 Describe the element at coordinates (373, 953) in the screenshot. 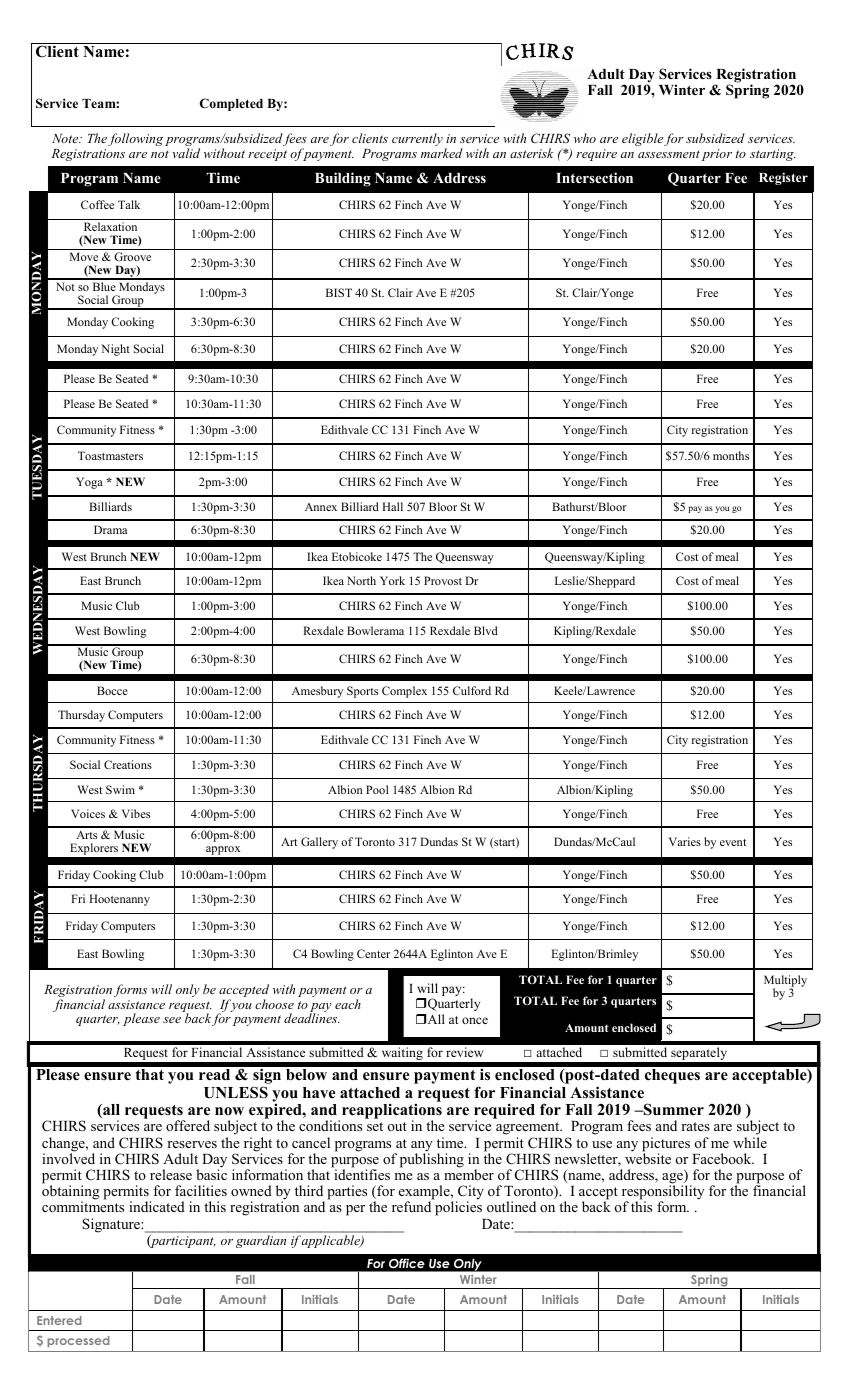

I see `Center` at that location.
